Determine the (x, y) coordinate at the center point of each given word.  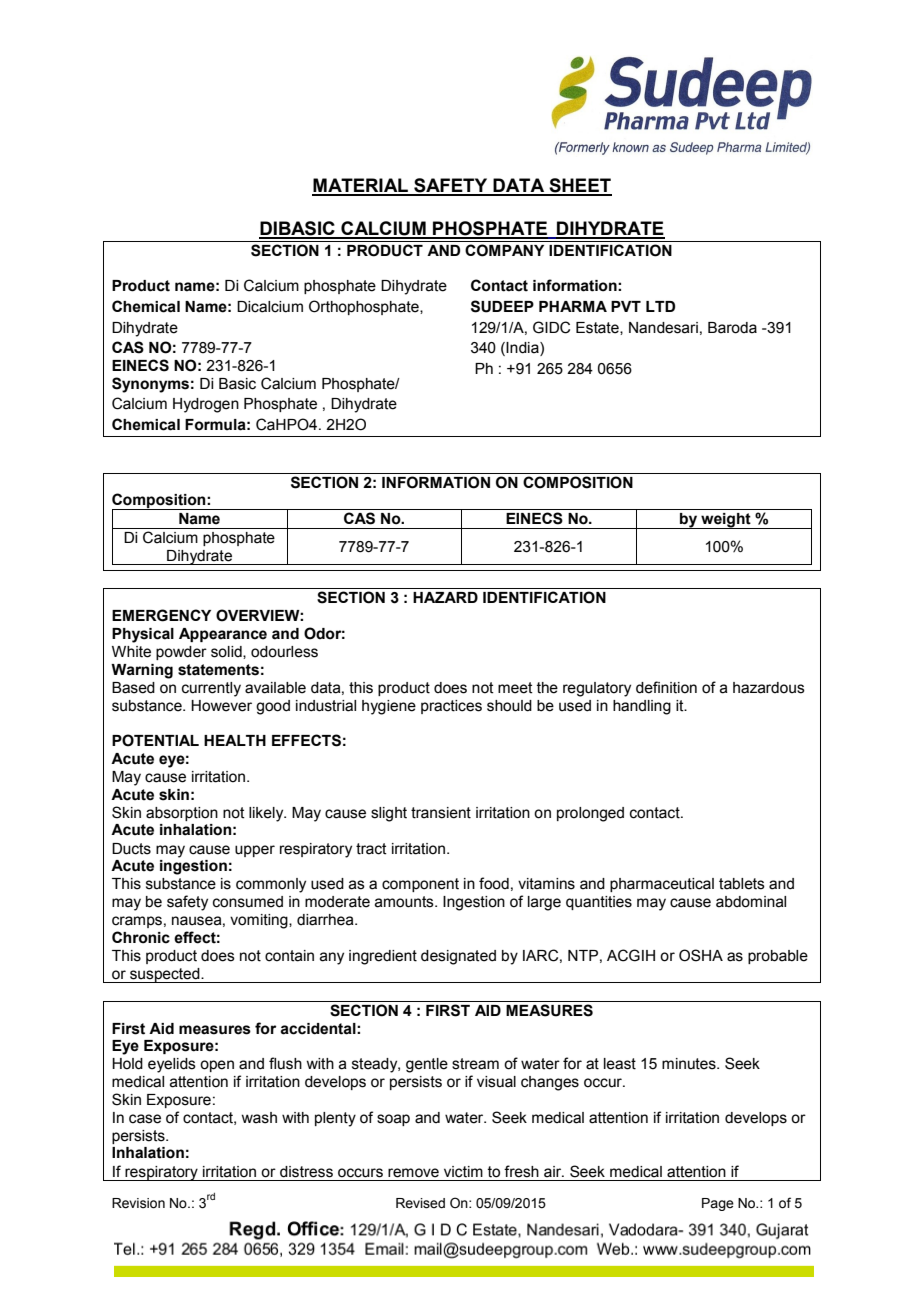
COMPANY (504, 250)
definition (666, 687)
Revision (138, 1203)
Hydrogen (206, 405)
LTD (660, 306)
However (221, 706)
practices (451, 707)
